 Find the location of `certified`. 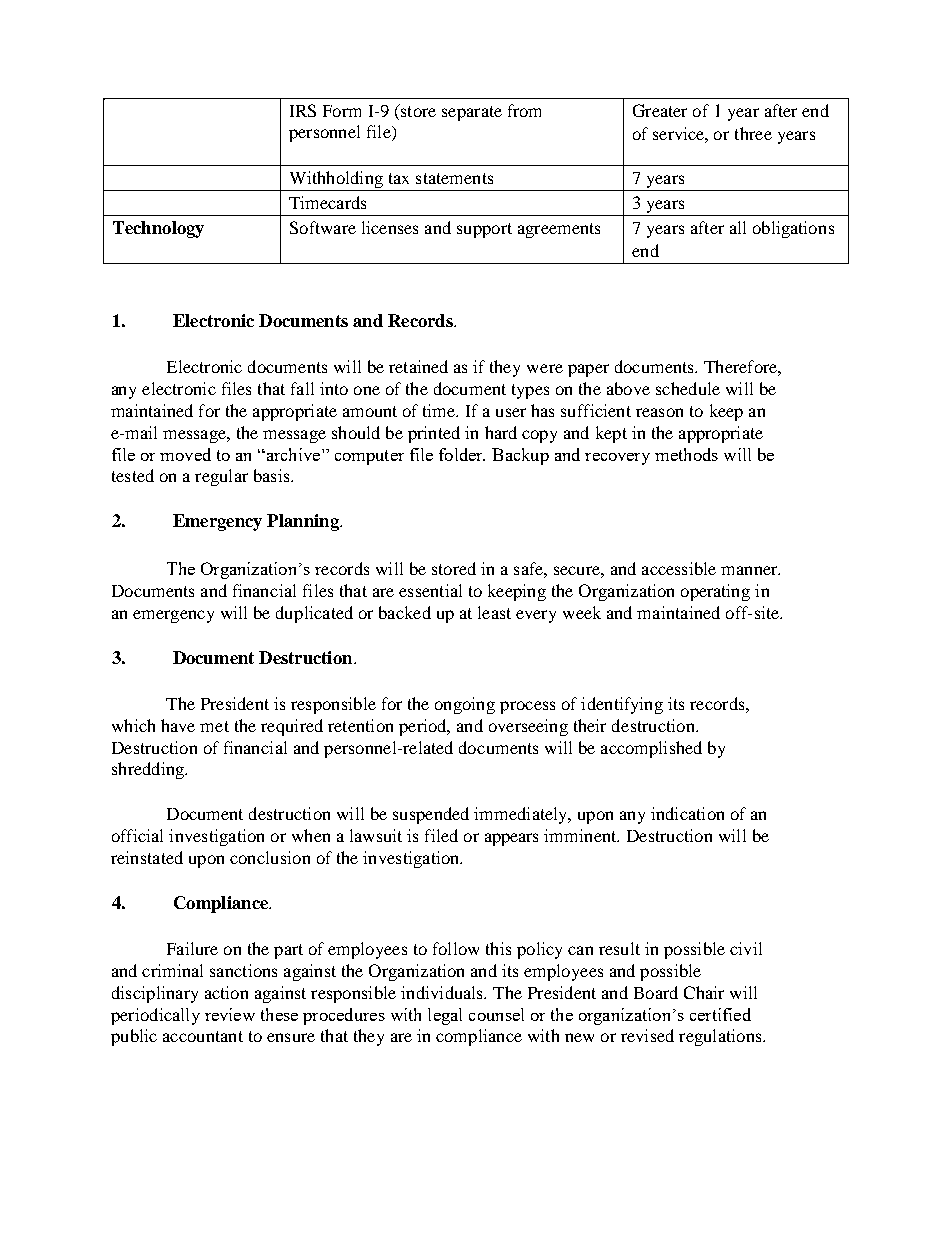

certified is located at coordinates (720, 1014).
